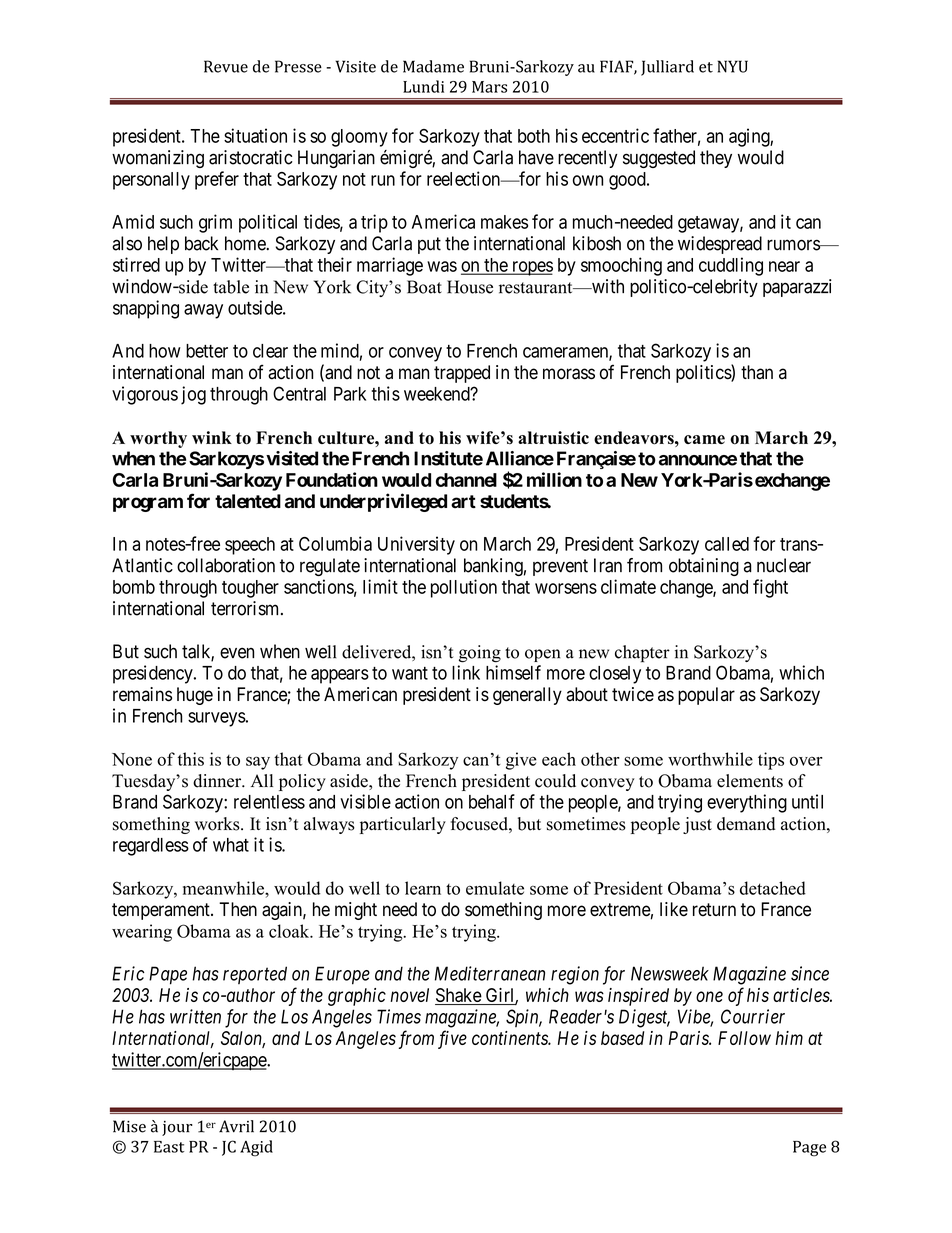  Describe the element at coordinates (258, 763) in the screenshot. I see `say` at that location.
